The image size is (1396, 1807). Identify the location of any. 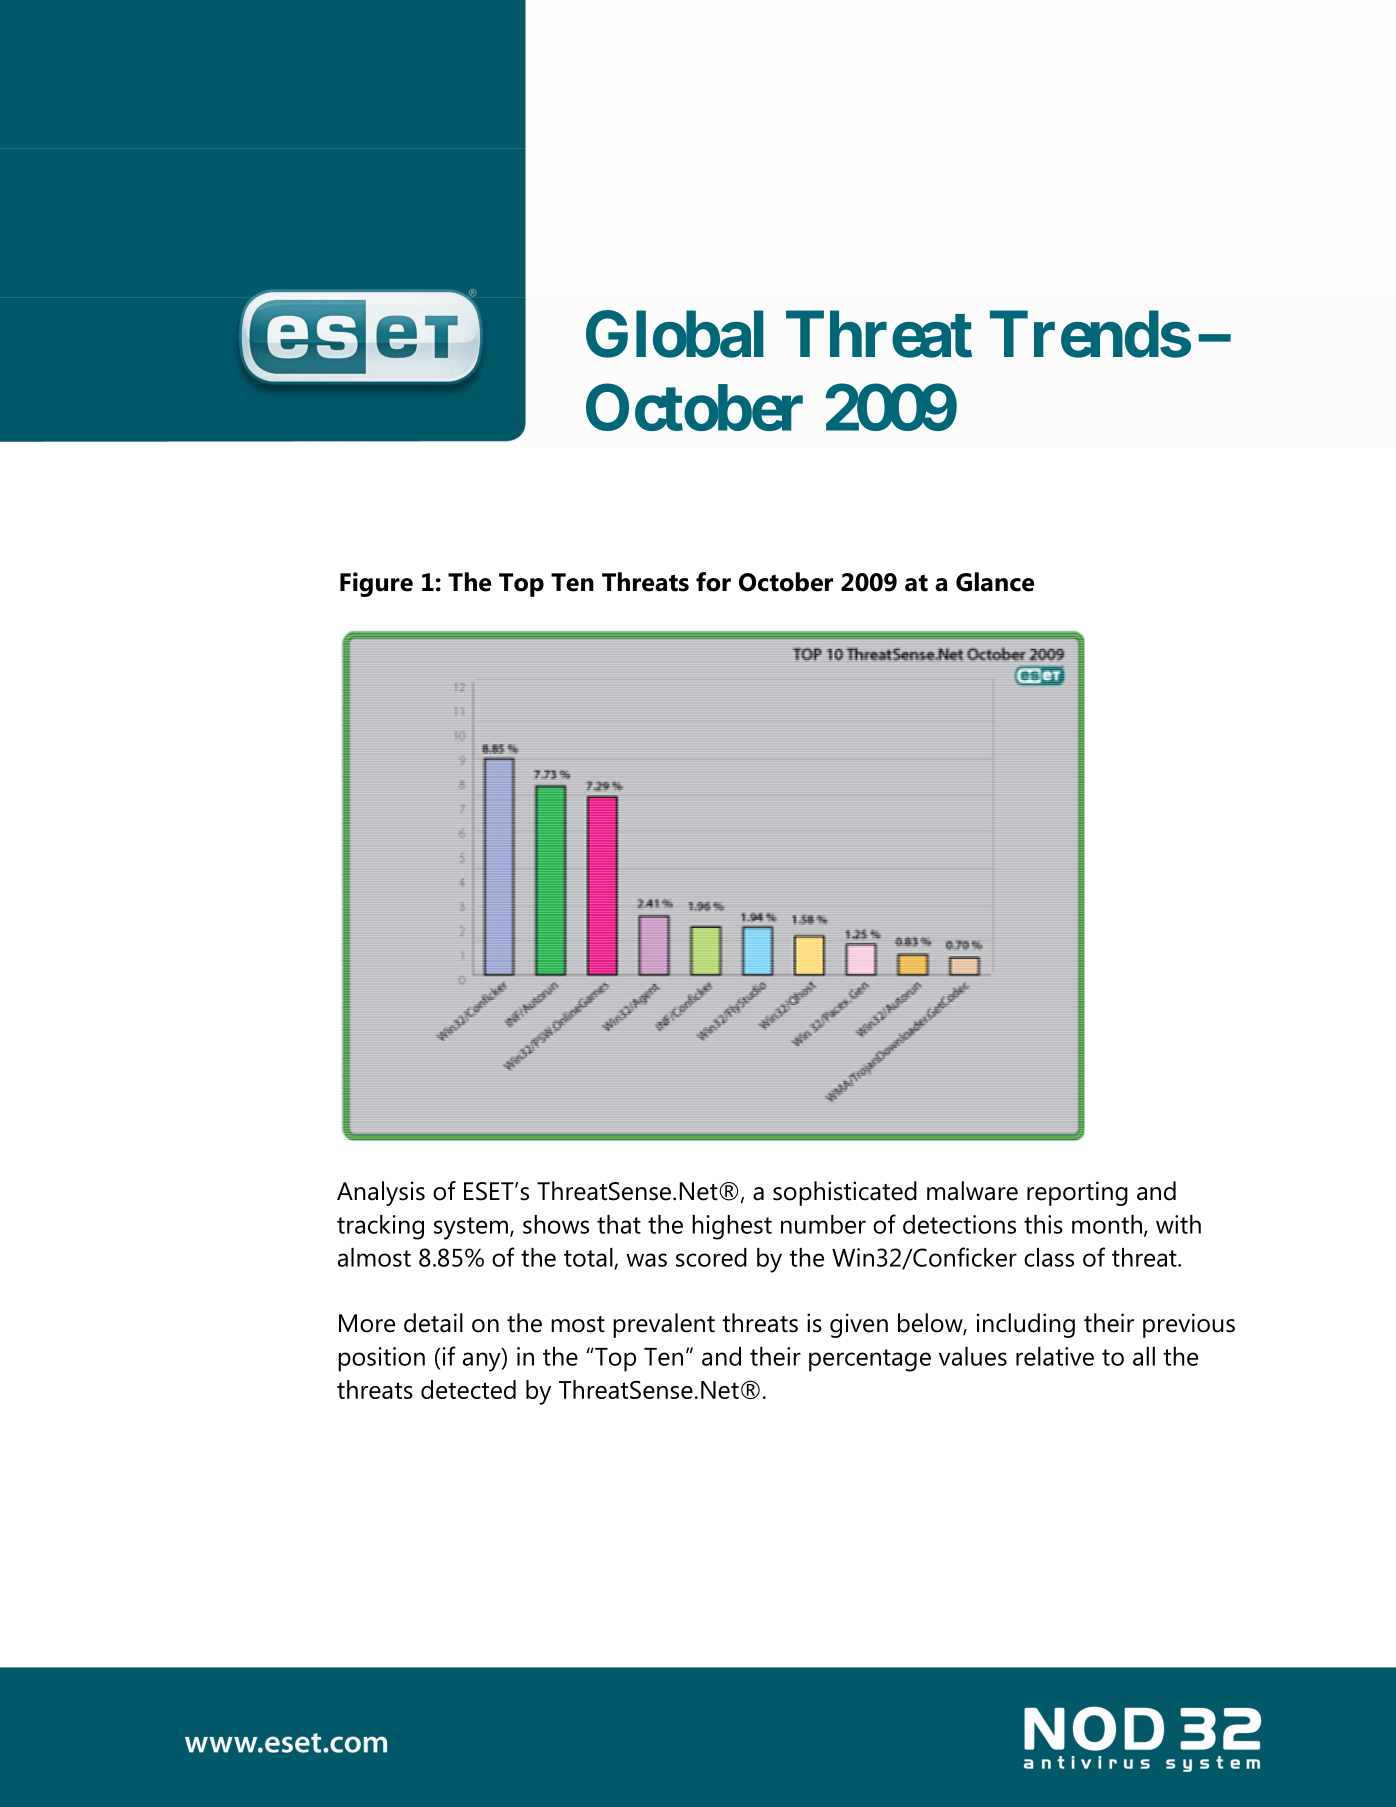
(483, 1362).
